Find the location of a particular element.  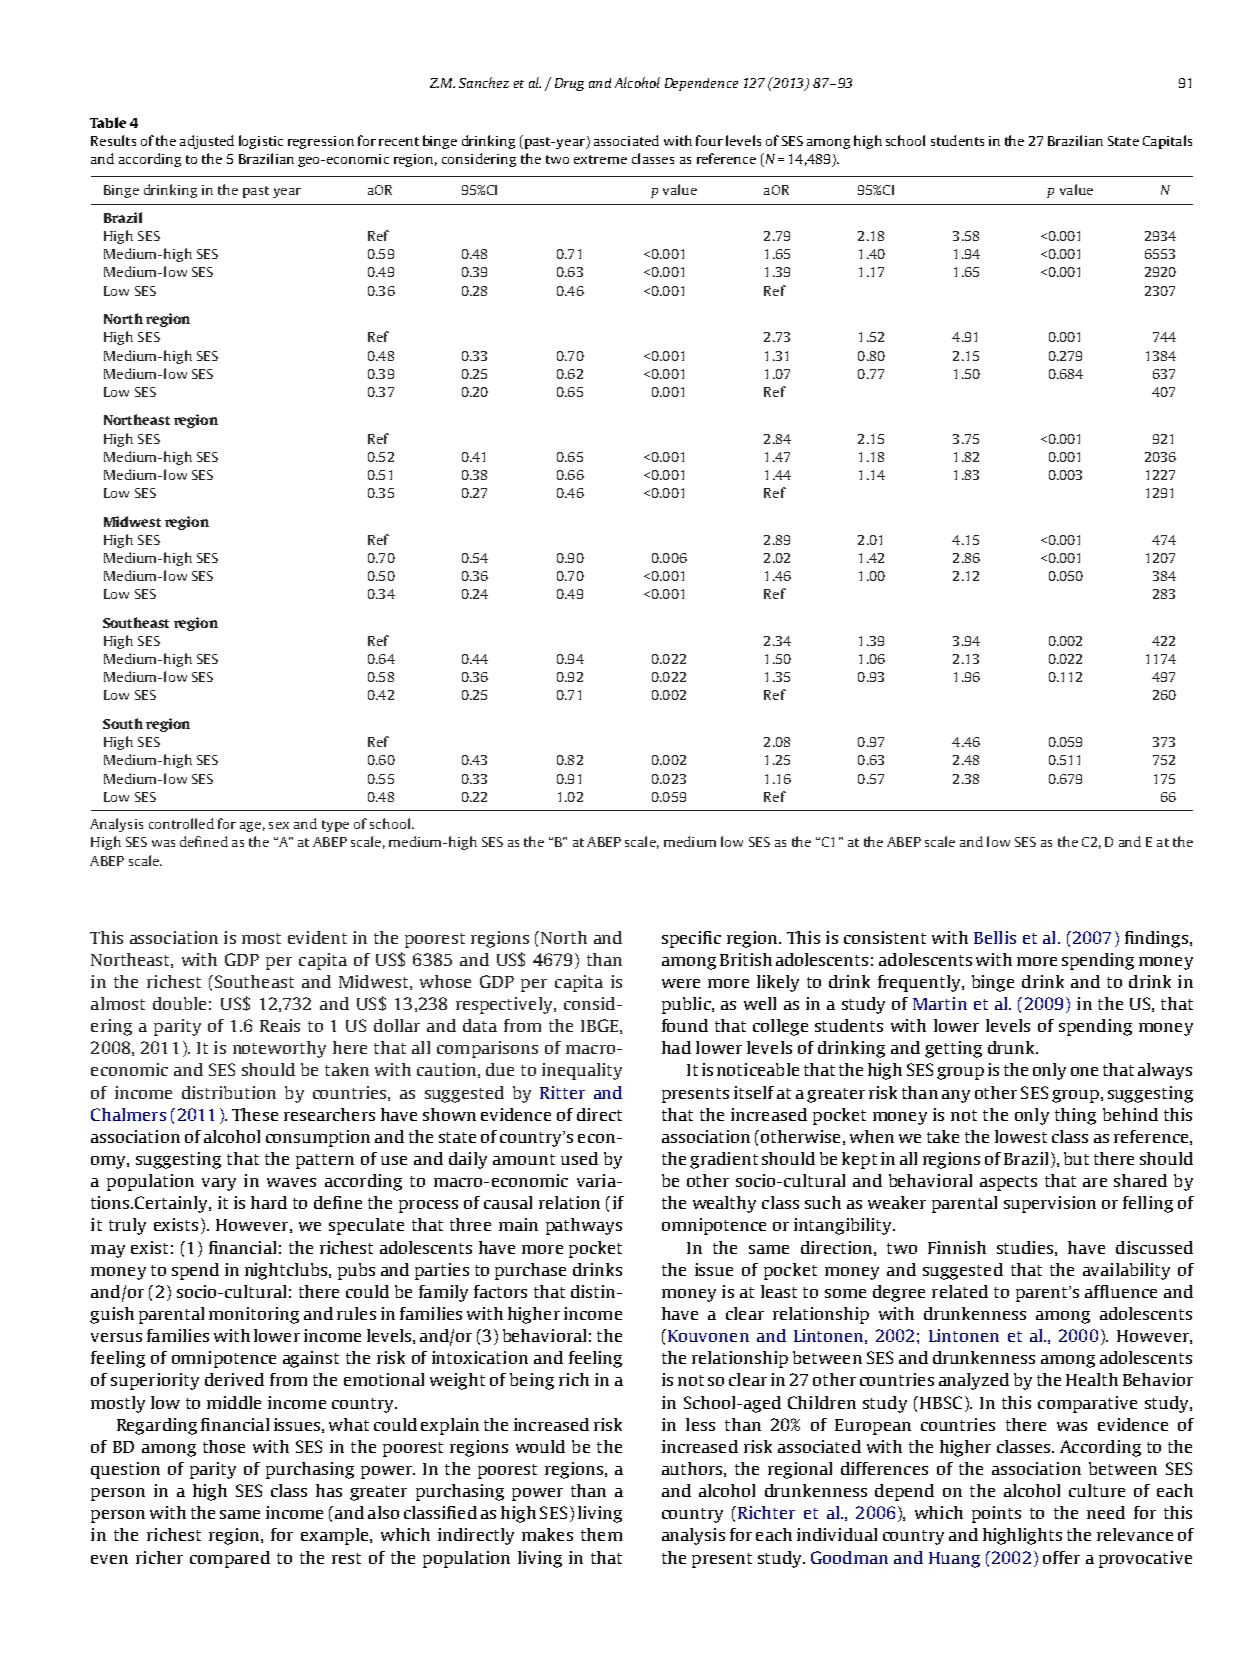

compared is located at coordinates (230, 1559).
